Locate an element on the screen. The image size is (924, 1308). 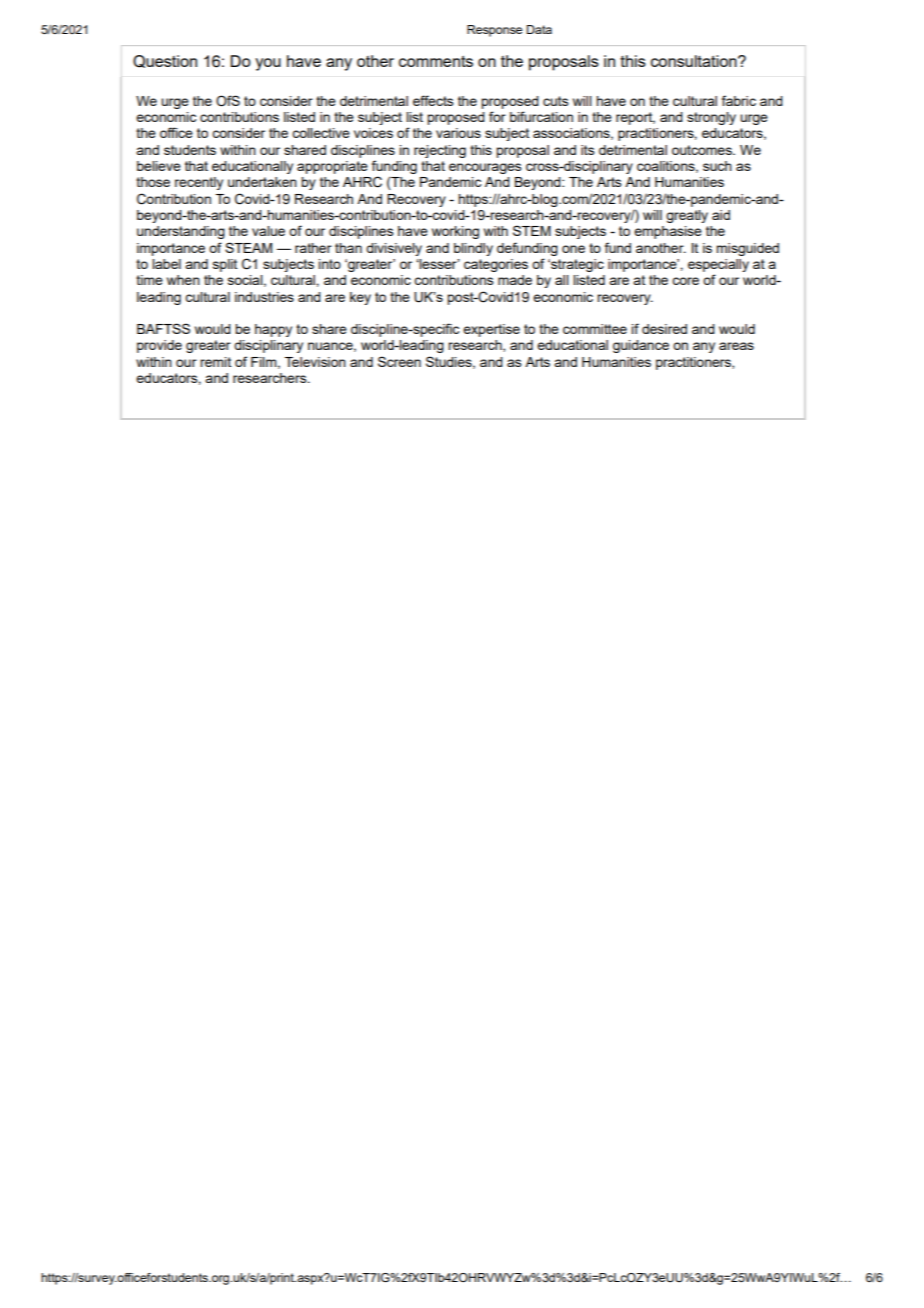
Data is located at coordinates (539, 29).
